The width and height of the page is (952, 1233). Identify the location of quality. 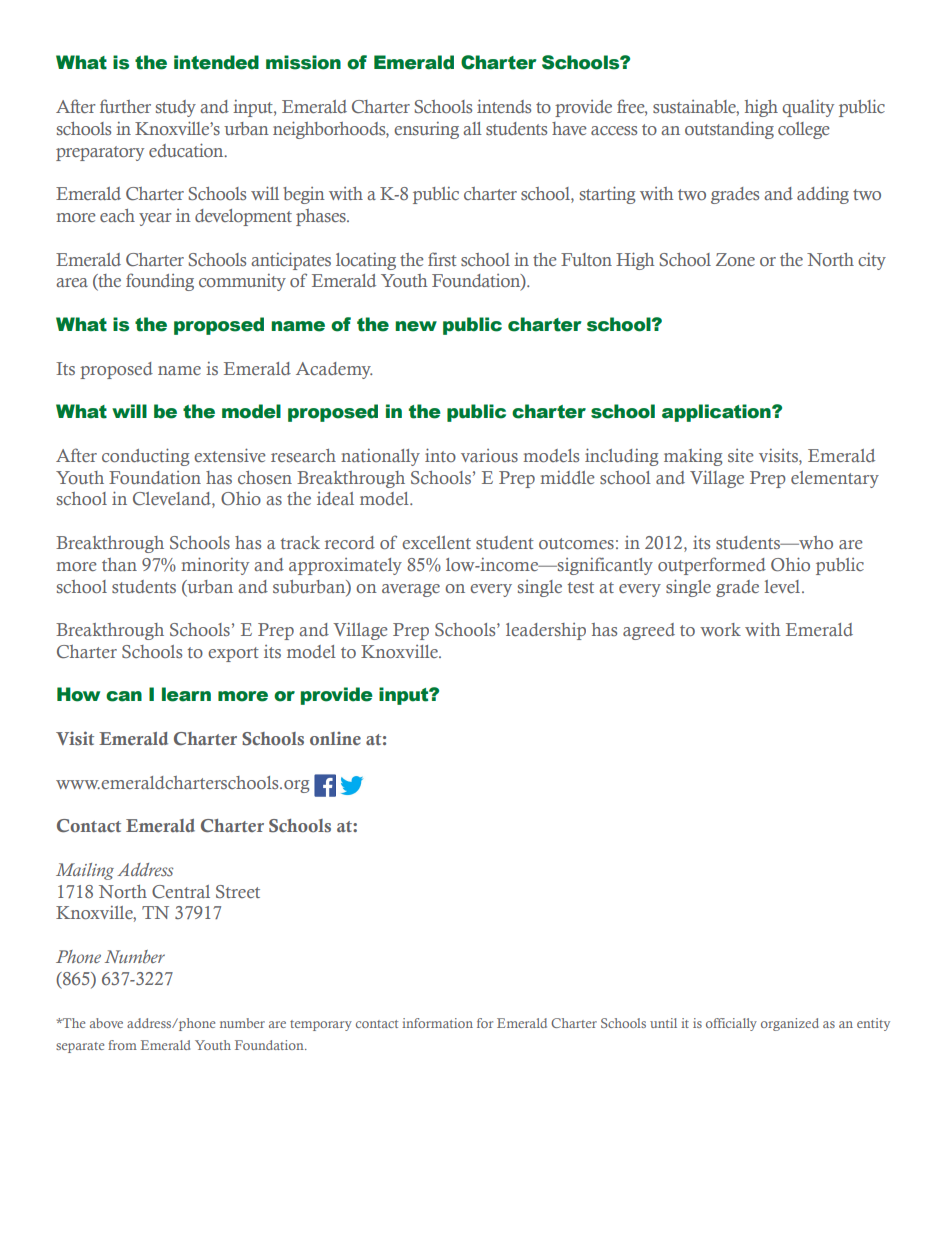
(808, 108).
